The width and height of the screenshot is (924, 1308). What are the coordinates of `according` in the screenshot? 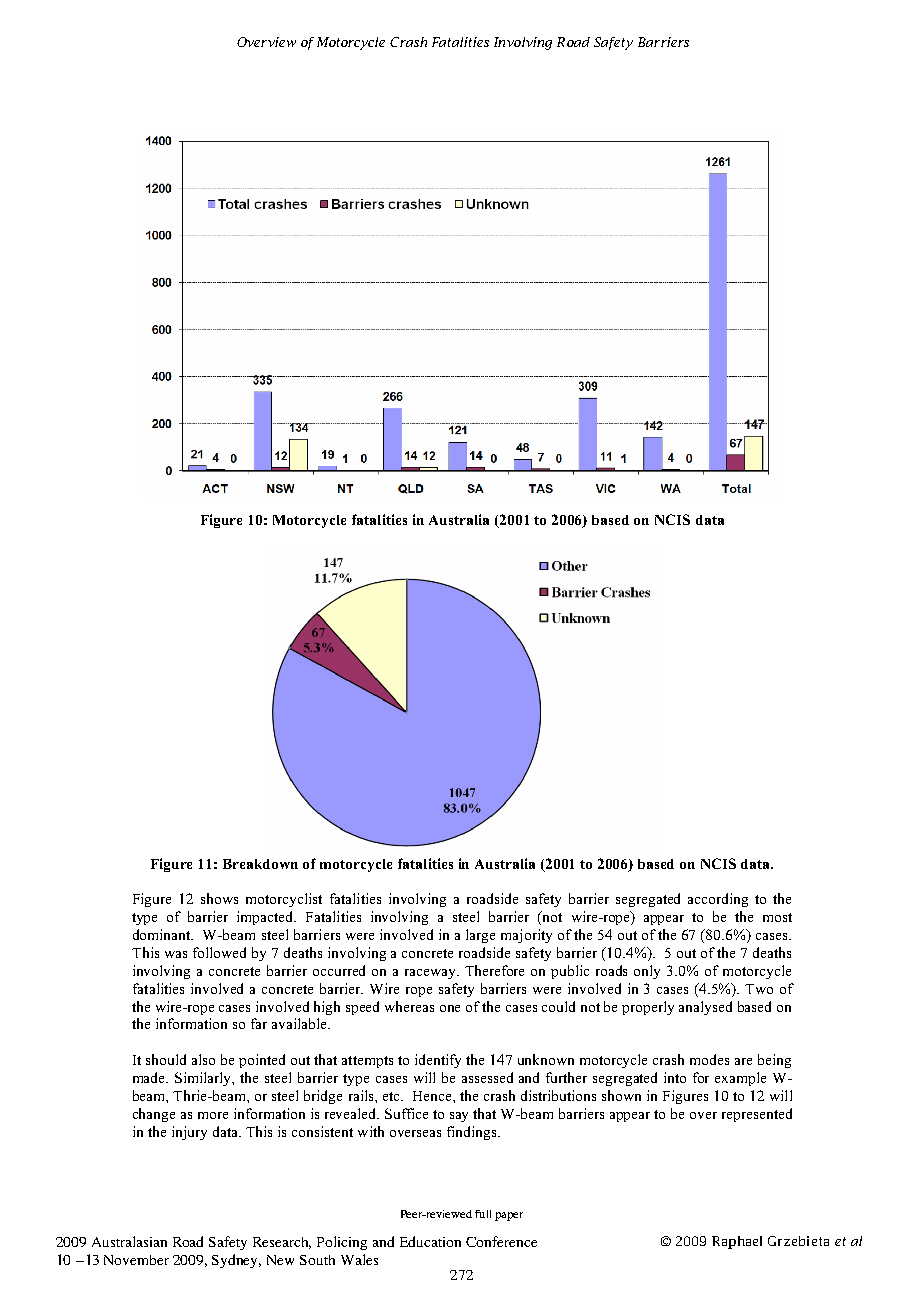 It's located at (718, 900).
